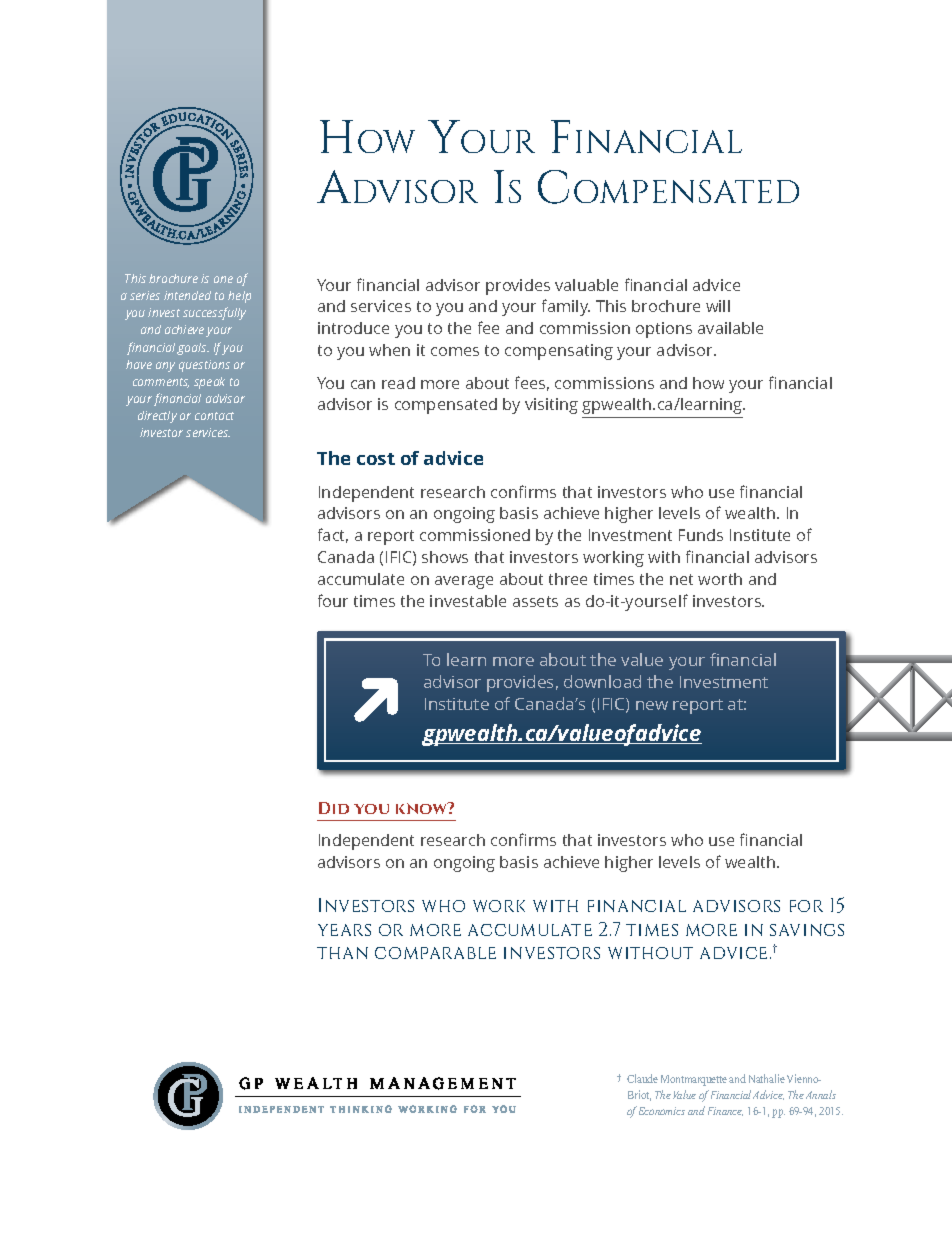 The image size is (952, 1233). Describe the element at coordinates (642, 1078) in the screenshot. I see `Claude` at that location.
